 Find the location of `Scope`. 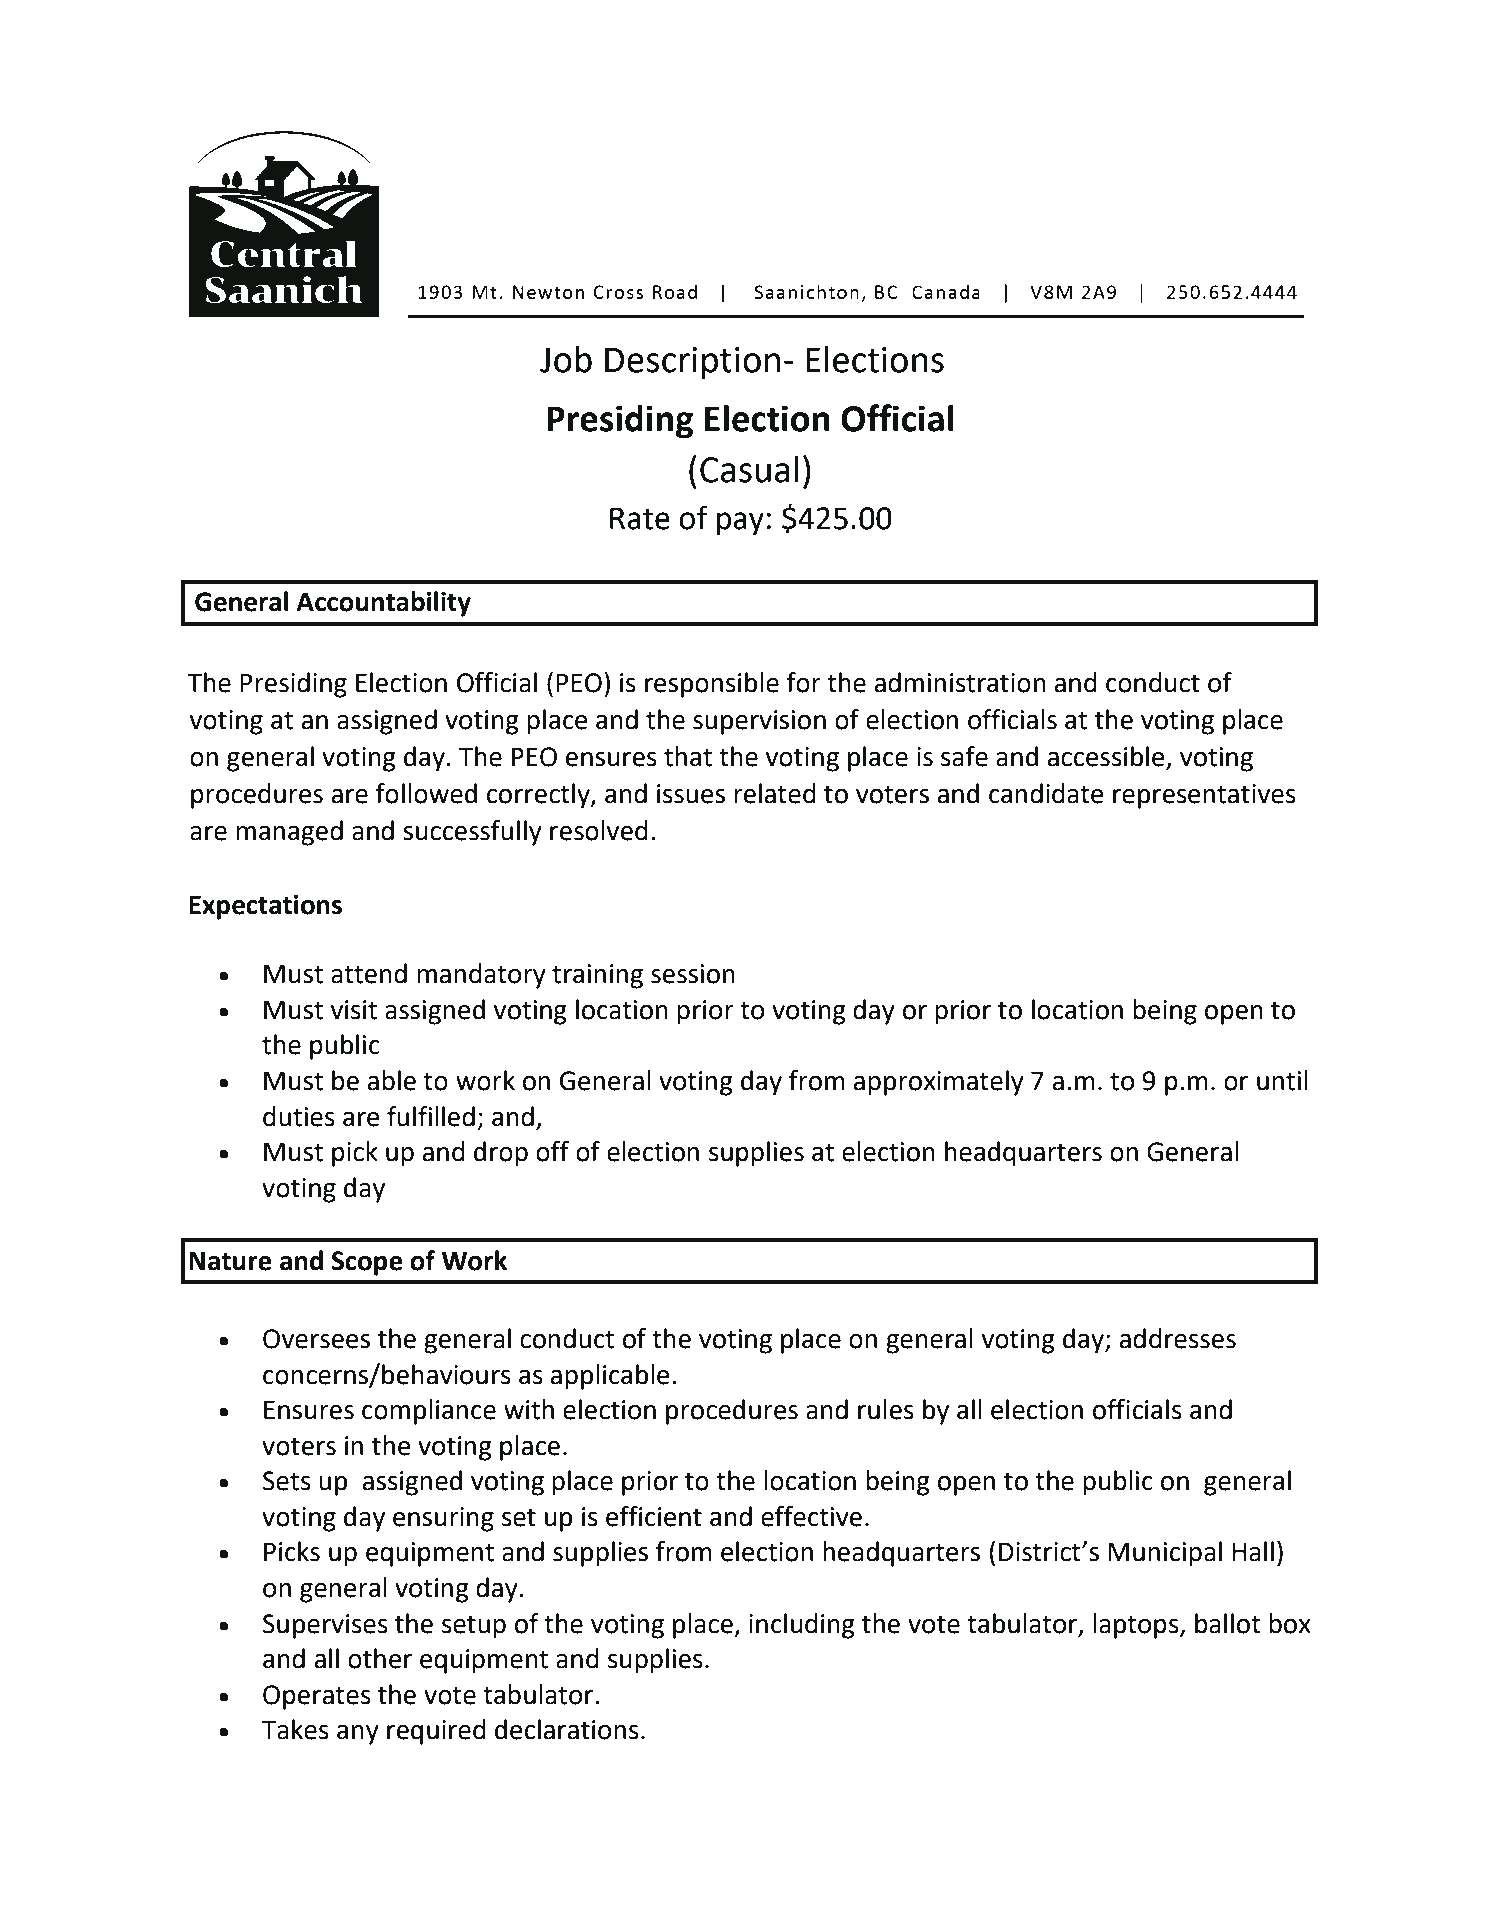

Scope is located at coordinates (367, 1263).
